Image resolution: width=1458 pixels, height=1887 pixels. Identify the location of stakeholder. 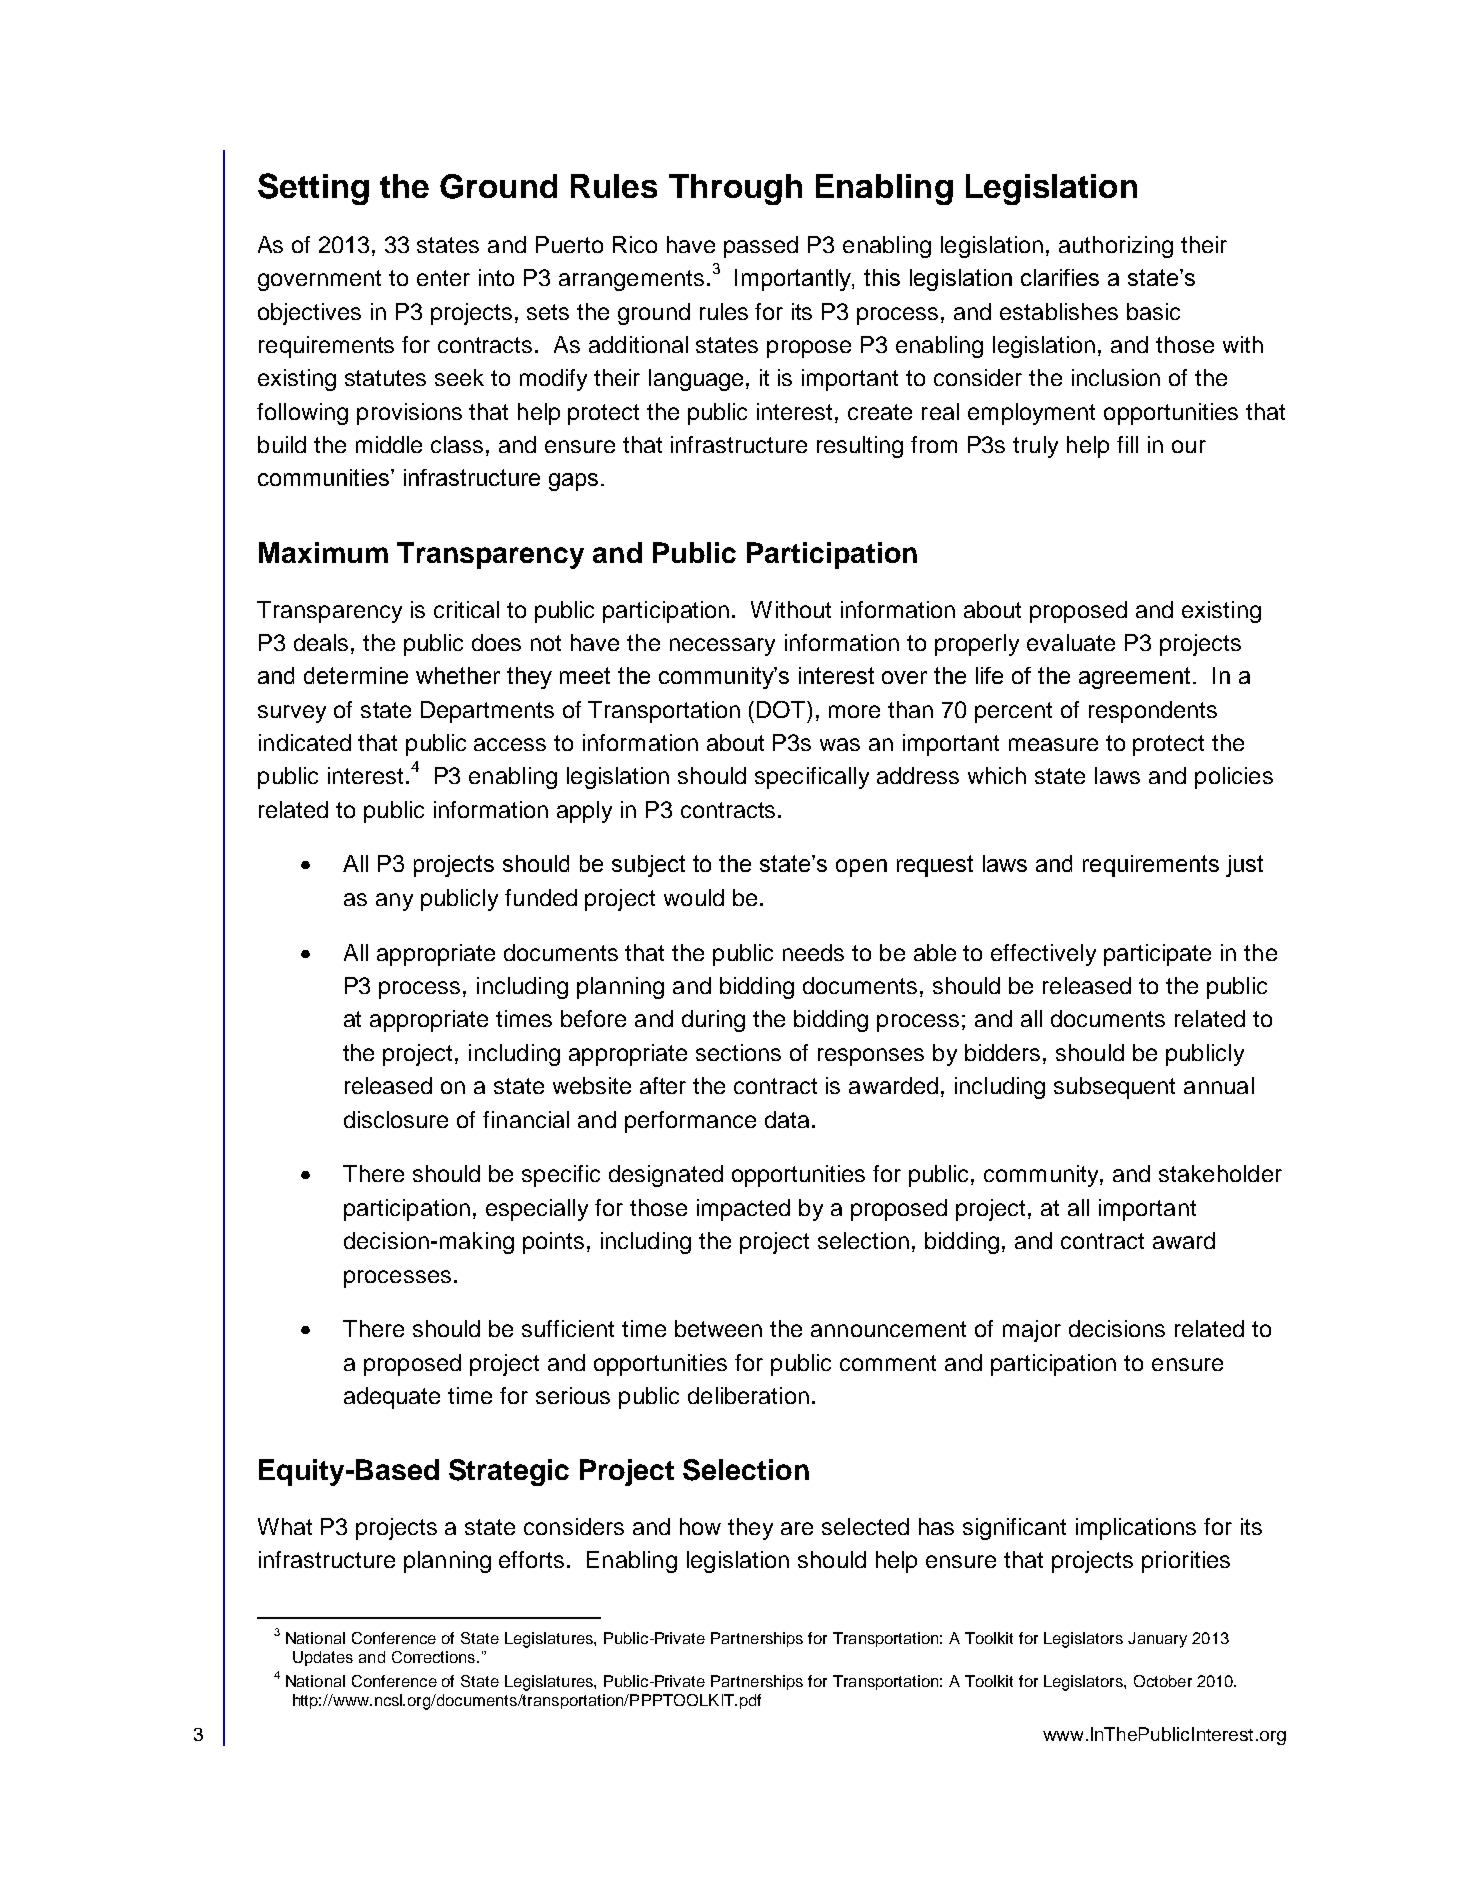
(1220, 1173).
